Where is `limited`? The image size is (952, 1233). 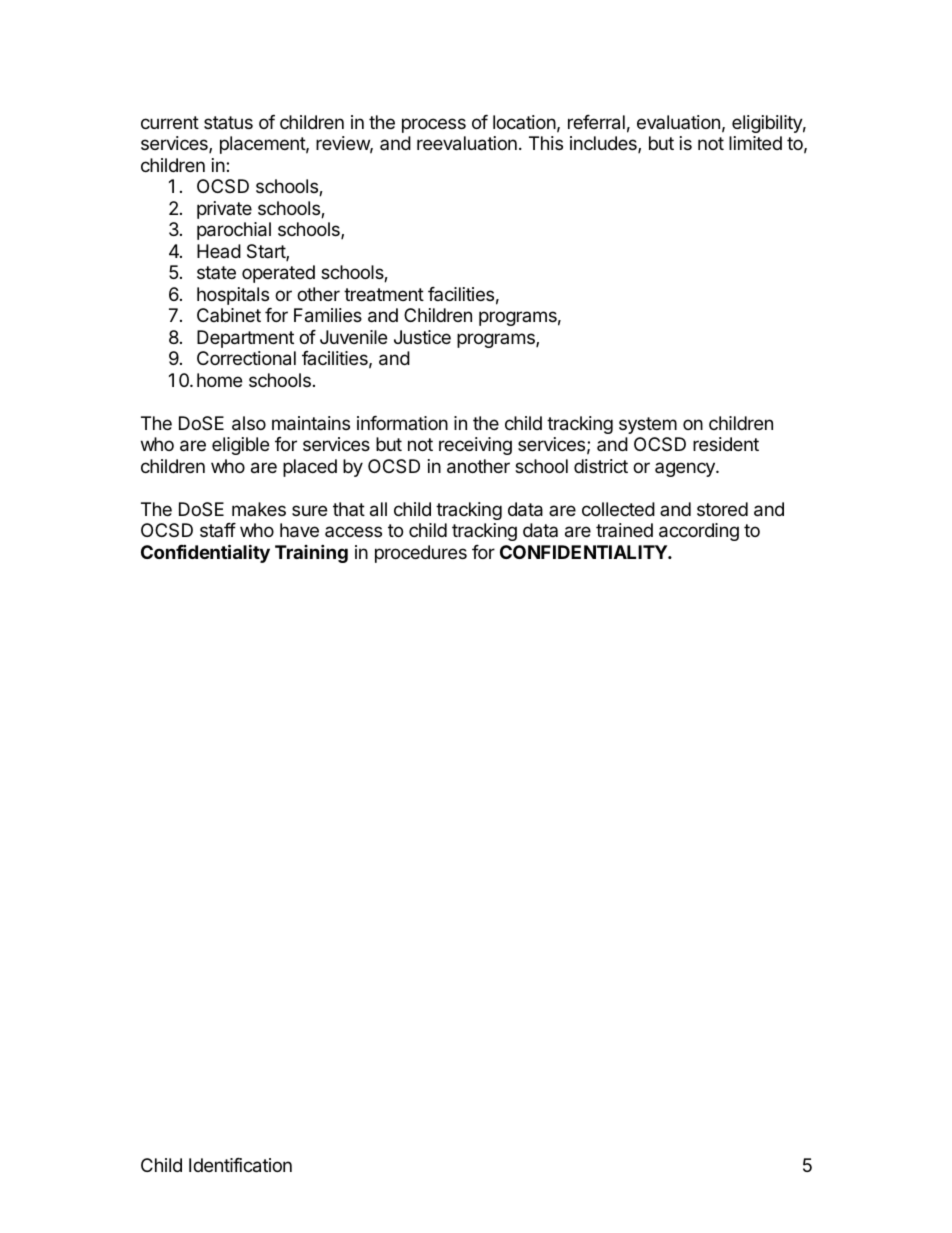 limited is located at coordinates (755, 143).
